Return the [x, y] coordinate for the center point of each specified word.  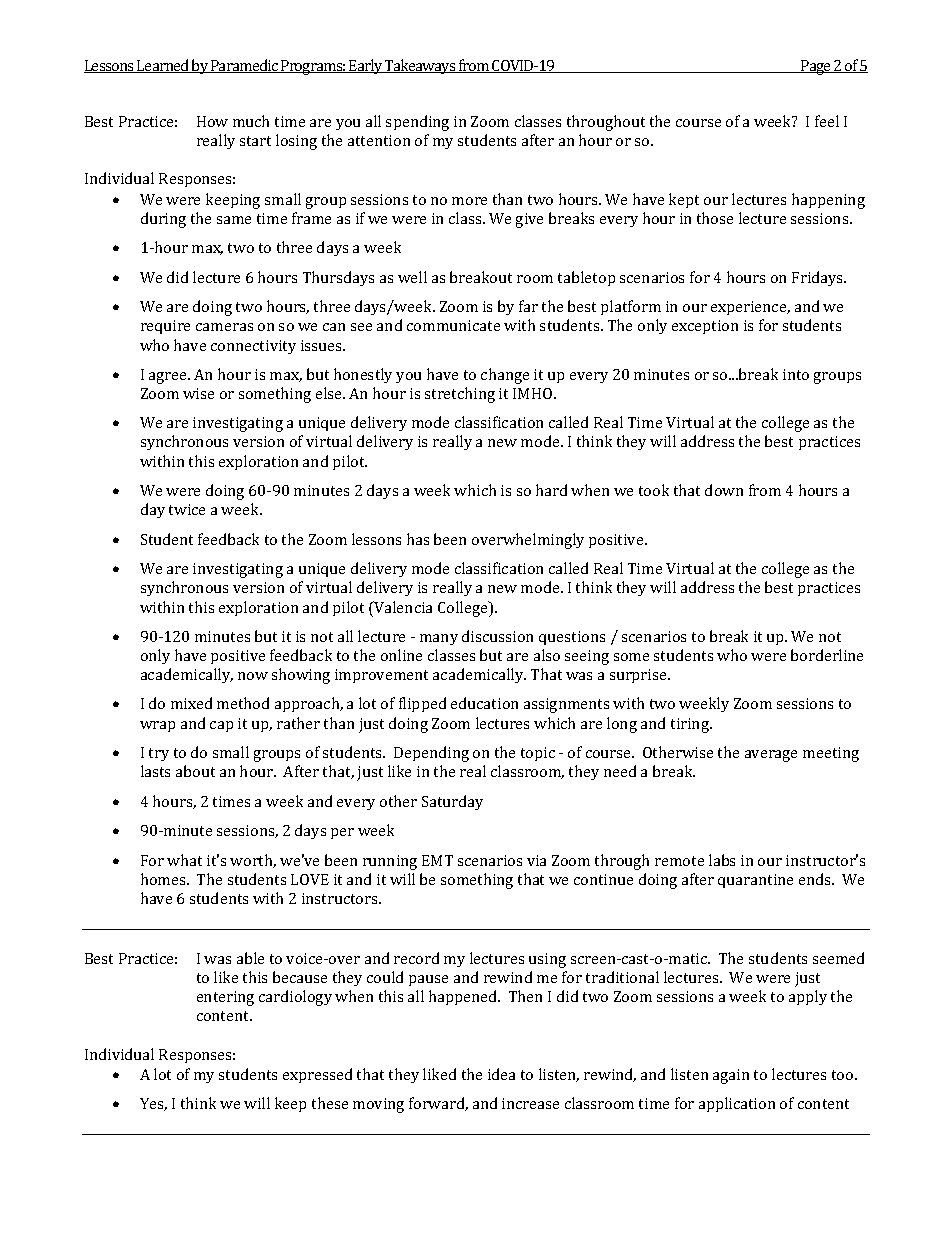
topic [538, 754]
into [796, 374]
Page [816, 67]
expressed [317, 1075]
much [251, 121]
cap [221, 726]
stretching [460, 395]
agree [169, 378]
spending [417, 123]
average [771, 756]
